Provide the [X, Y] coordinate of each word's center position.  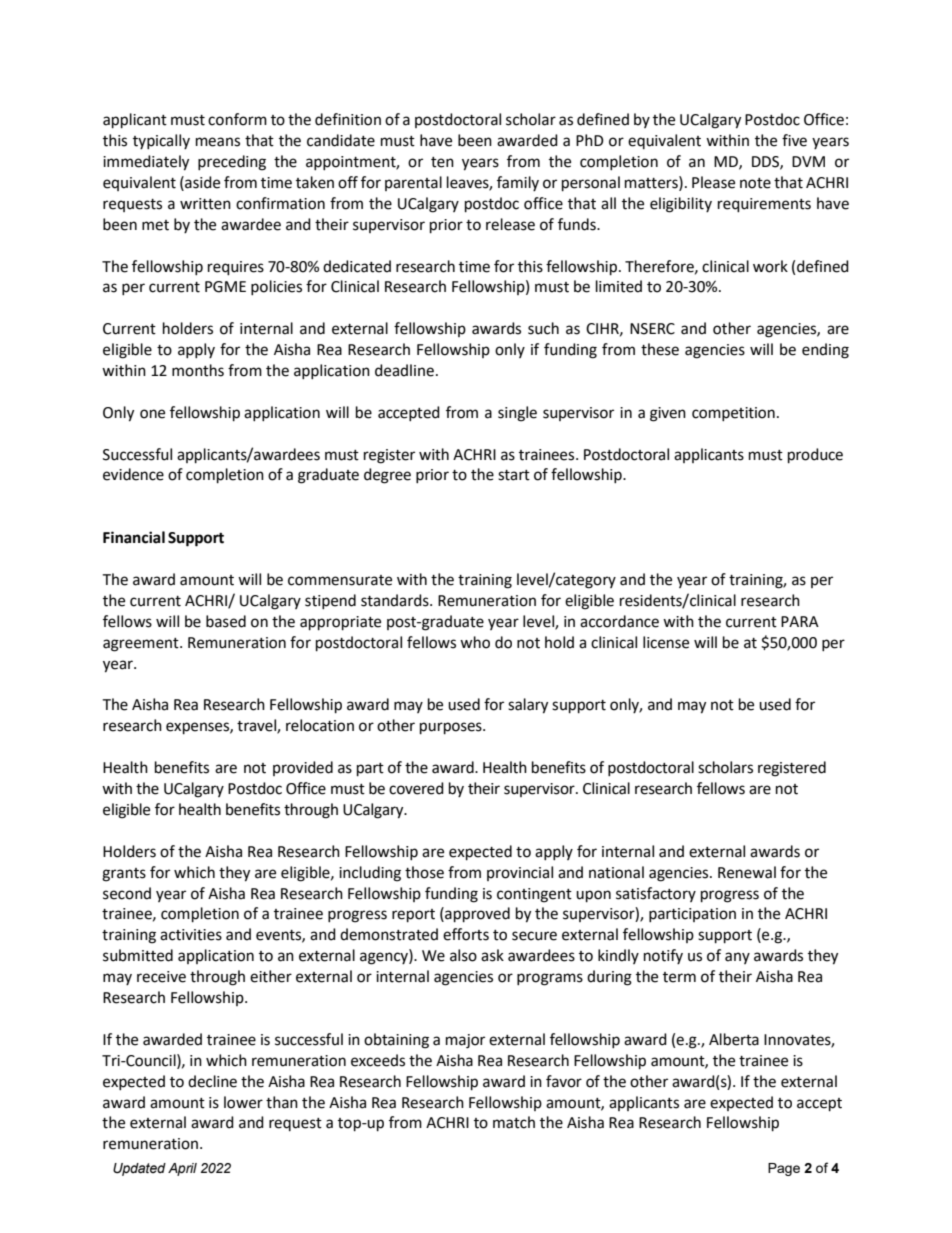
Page [784, 1169]
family [518, 183]
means [218, 142]
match [514, 1122]
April [182, 1169]
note [755, 183]
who [475, 642]
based [226, 621]
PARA [800, 621]
